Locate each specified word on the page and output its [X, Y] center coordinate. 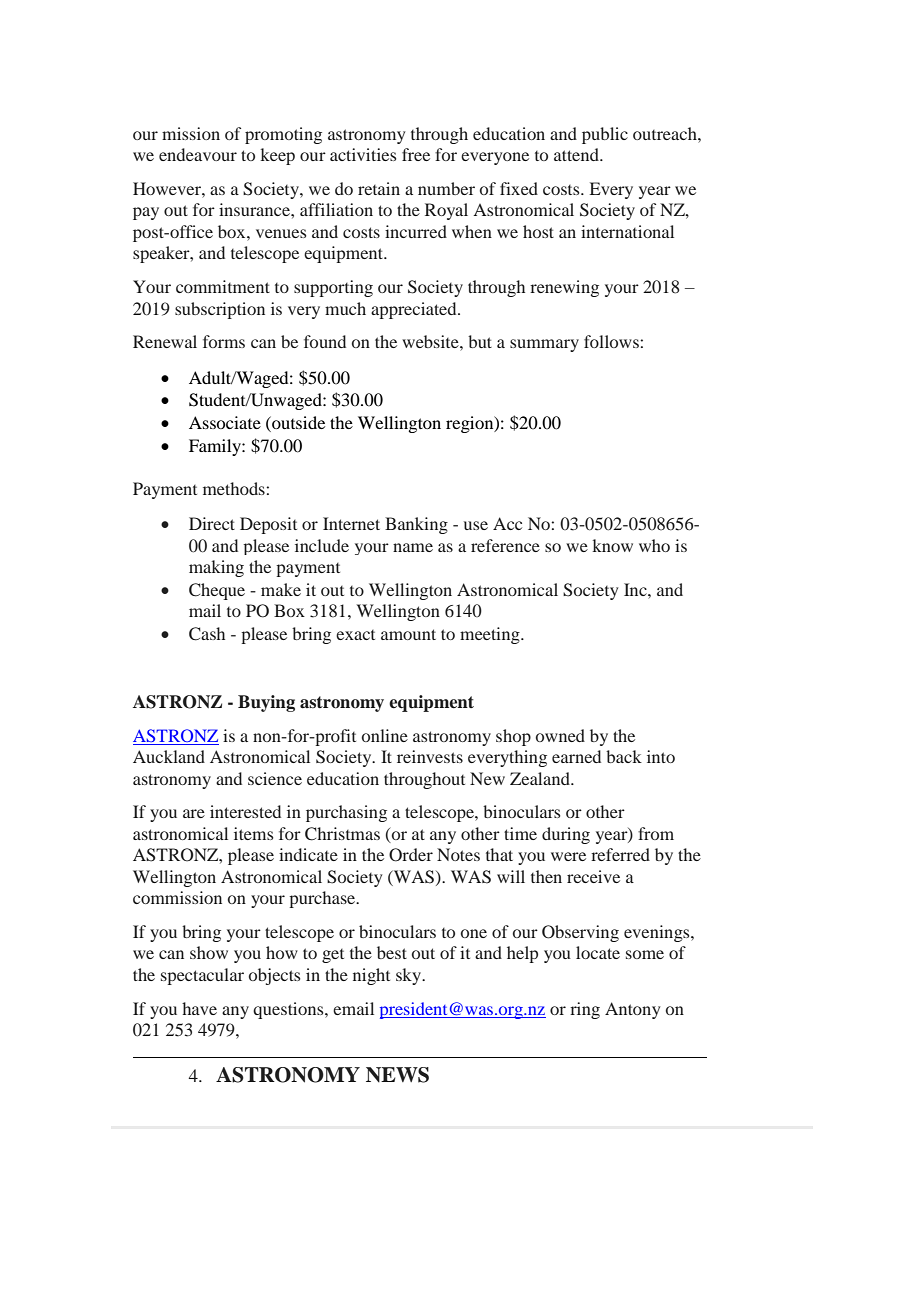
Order [411, 855]
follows [612, 341]
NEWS [397, 1075]
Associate [225, 422]
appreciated [415, 310]
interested [245, 811]
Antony [633, 1010]
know [612, 545]
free [416, 154]
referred [620, 854]
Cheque [217, 591]
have [199, 1008]
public [605, 135]
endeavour [198, 154]
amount [408, 634]
